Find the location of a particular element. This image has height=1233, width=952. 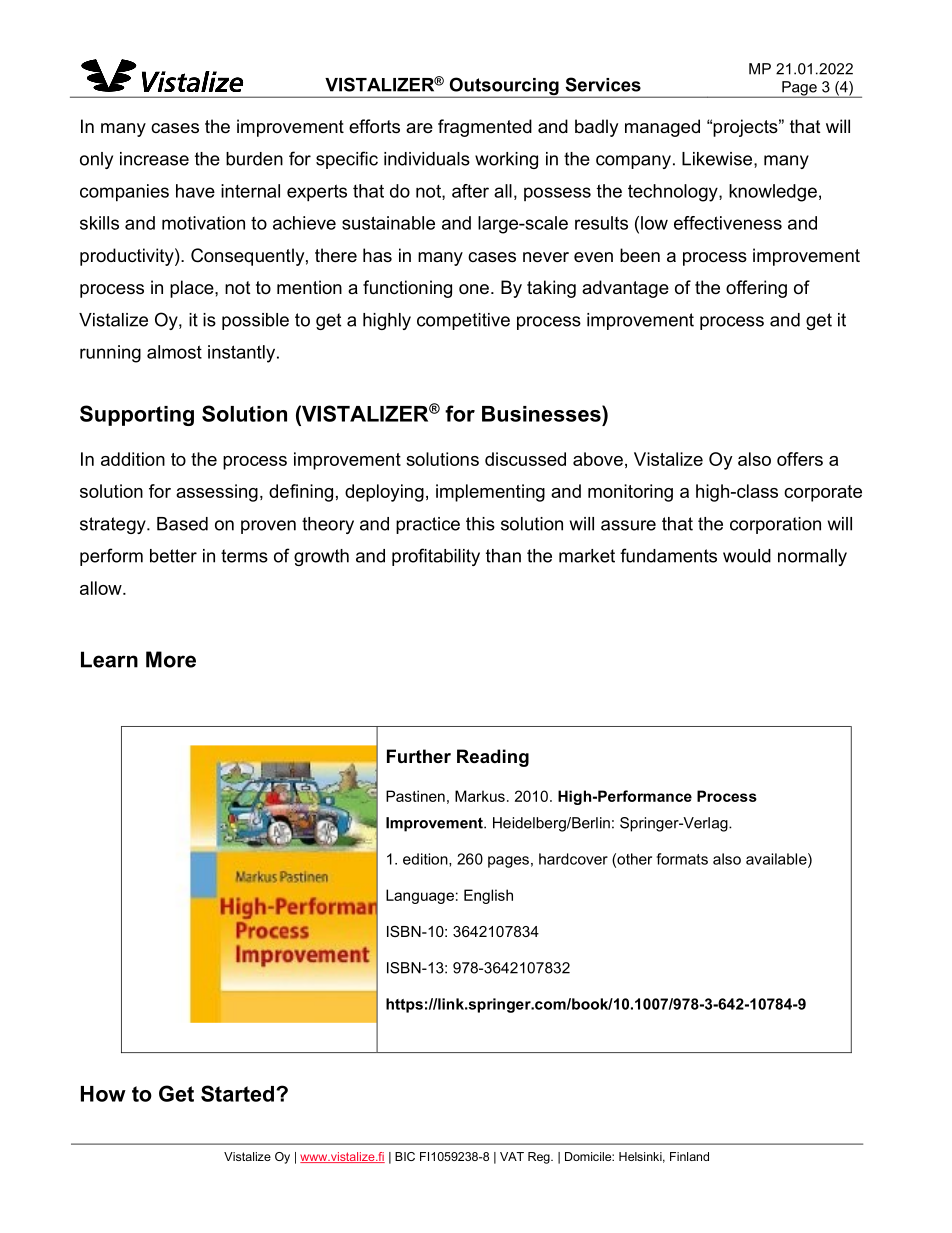

Started is located at coordinates (237, 1093).
